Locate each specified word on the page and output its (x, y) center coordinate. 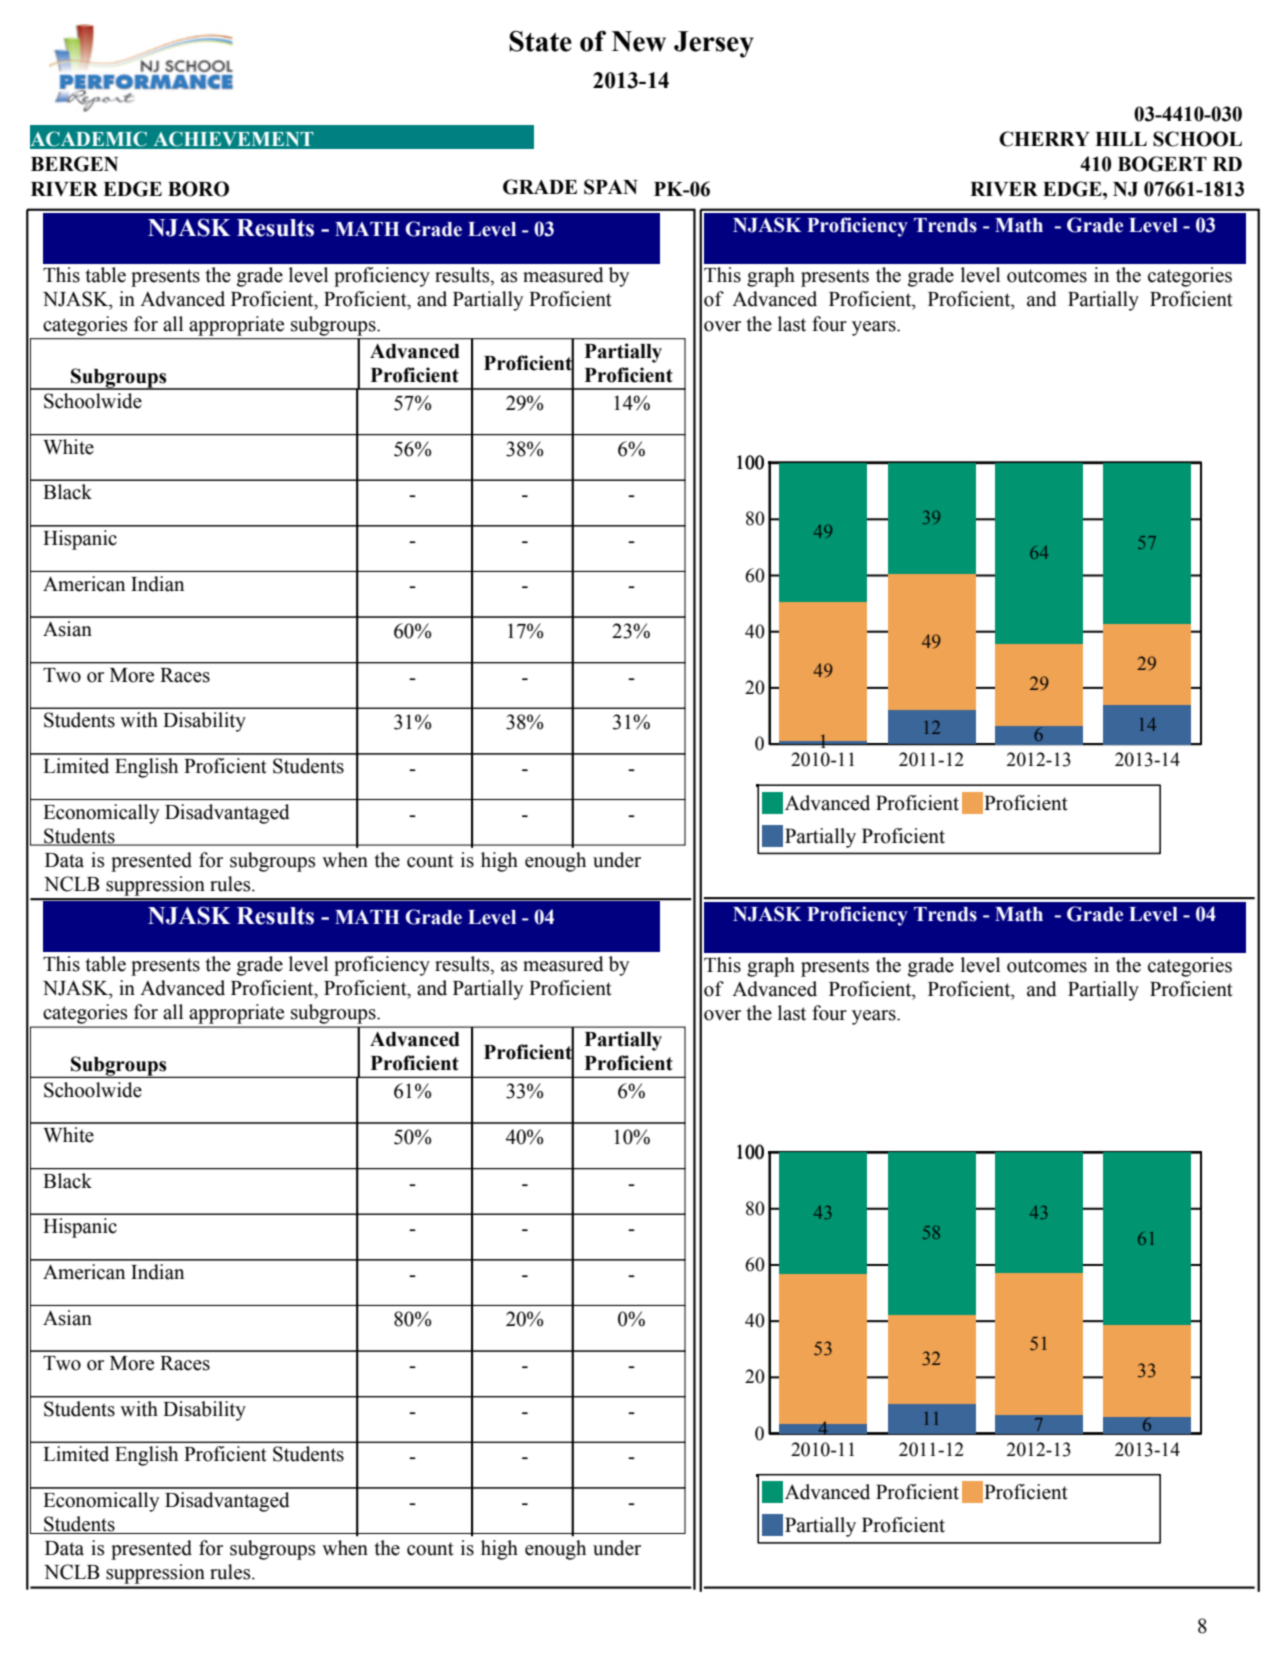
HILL (1121, 139)
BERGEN (74, 164)
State (540, 41)
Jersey (714, 44)
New (639, 41)
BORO (198, 189)
